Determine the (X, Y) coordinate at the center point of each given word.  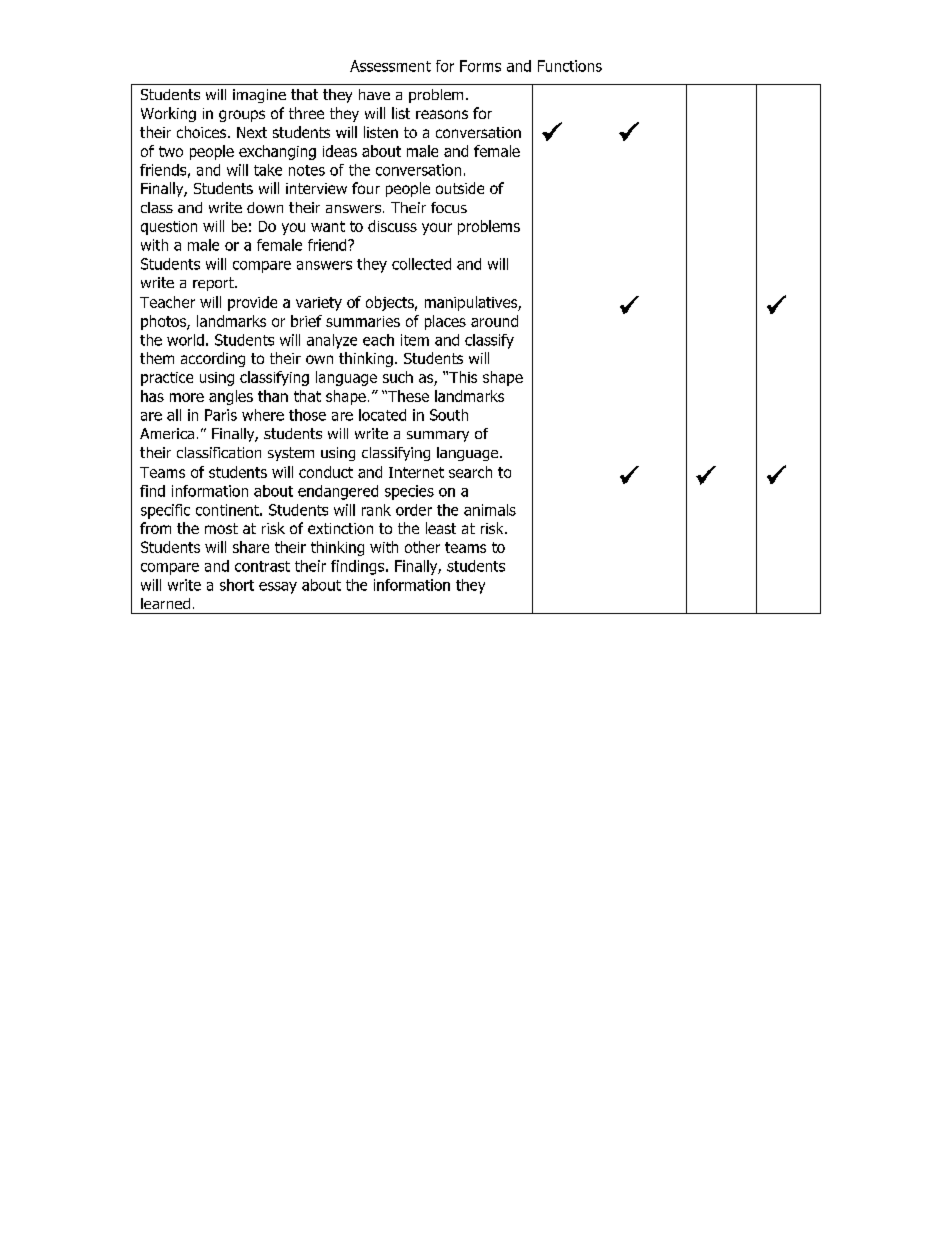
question (169, 228)
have (374, 94)
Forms (480, 66)
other (422, 547)
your (437, 229)
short (237, 585)
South (449, 415)
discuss (392, 226)
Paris (221, 415)
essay (278, 588)
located (382, 415)
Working (168, 114)
